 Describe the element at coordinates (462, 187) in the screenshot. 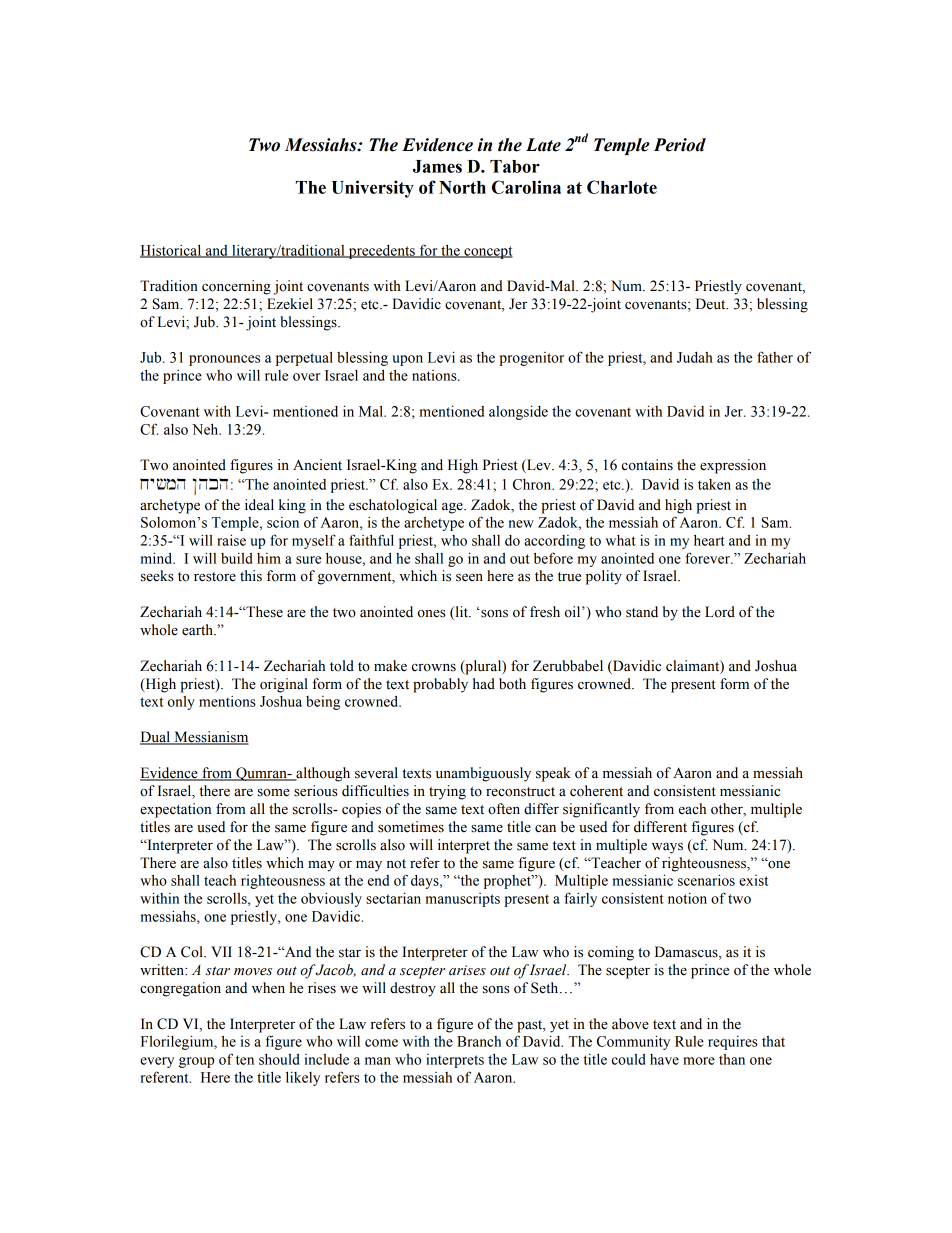

I see `North` at that location.
